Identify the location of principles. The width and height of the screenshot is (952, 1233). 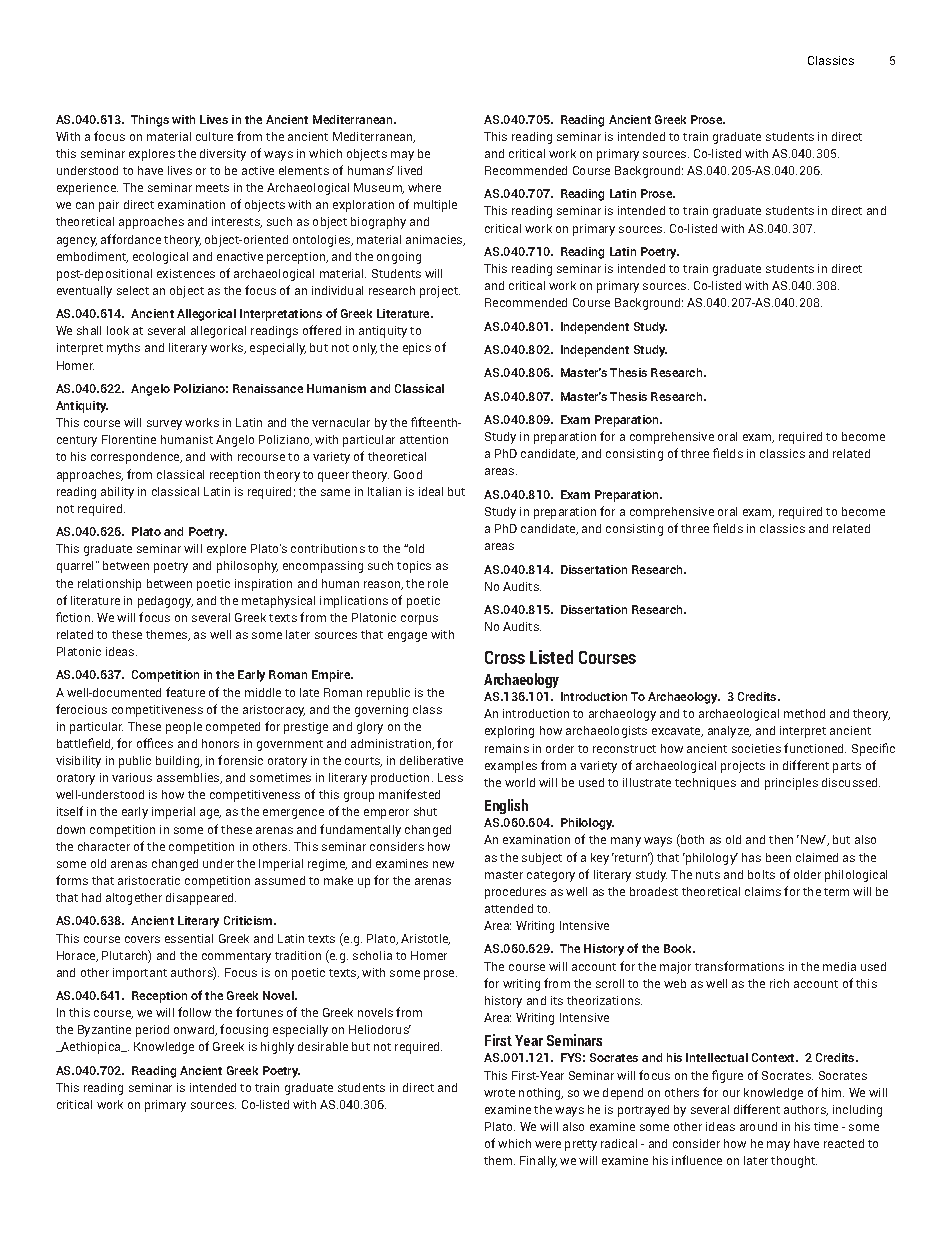
(791, 784).
